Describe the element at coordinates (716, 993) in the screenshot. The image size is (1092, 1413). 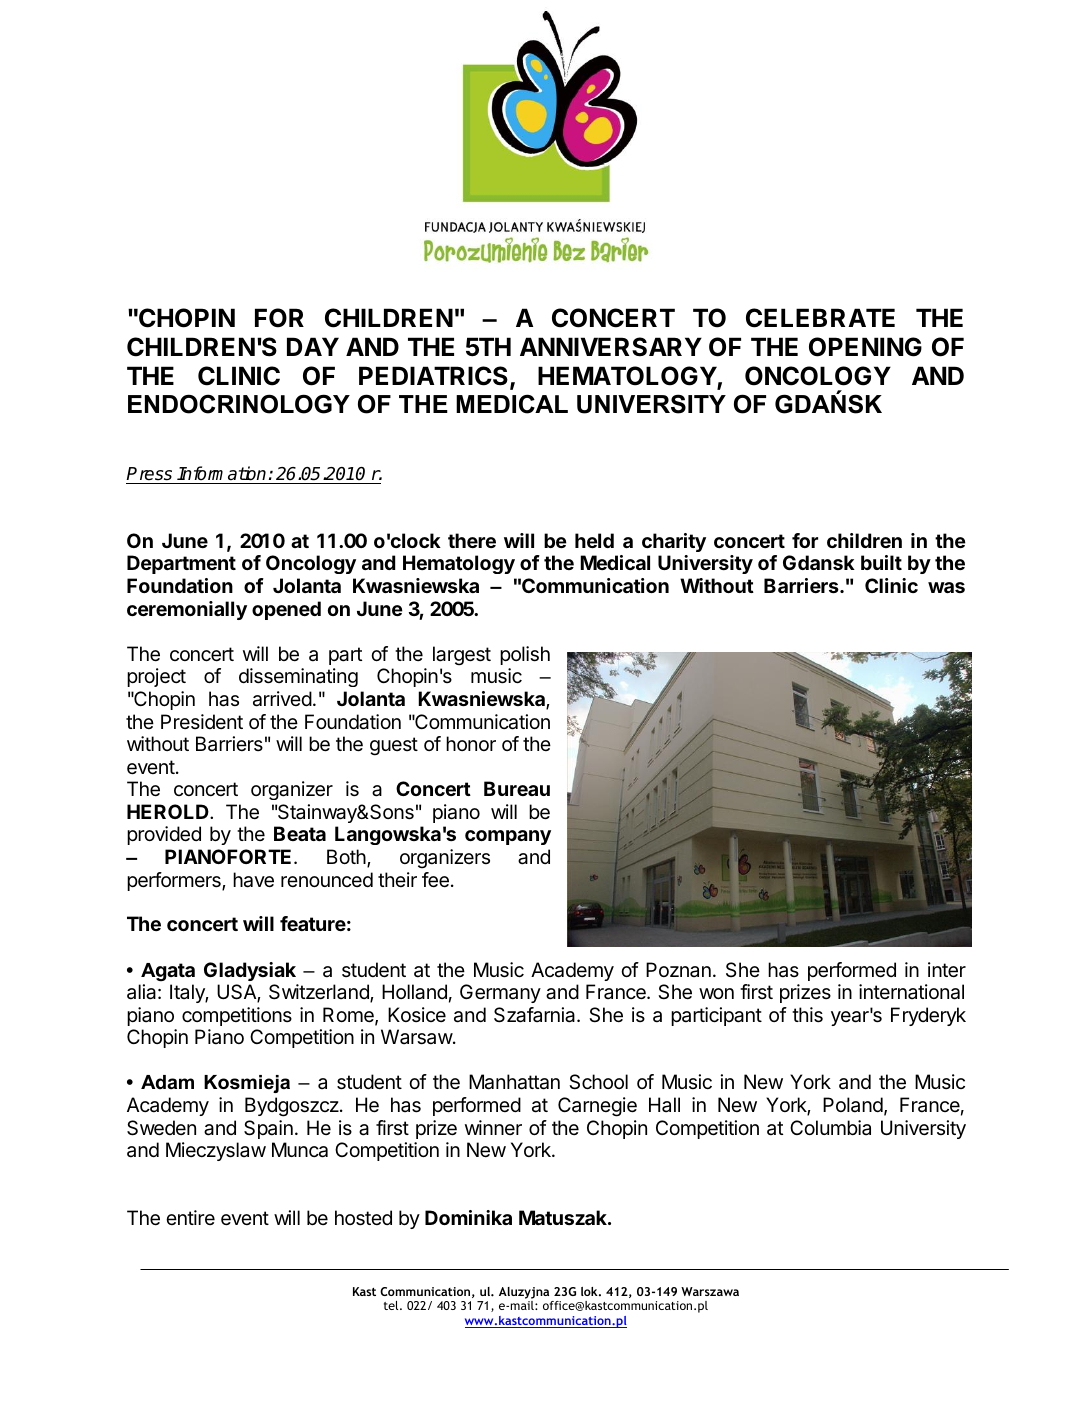
I see `won` at that location.
